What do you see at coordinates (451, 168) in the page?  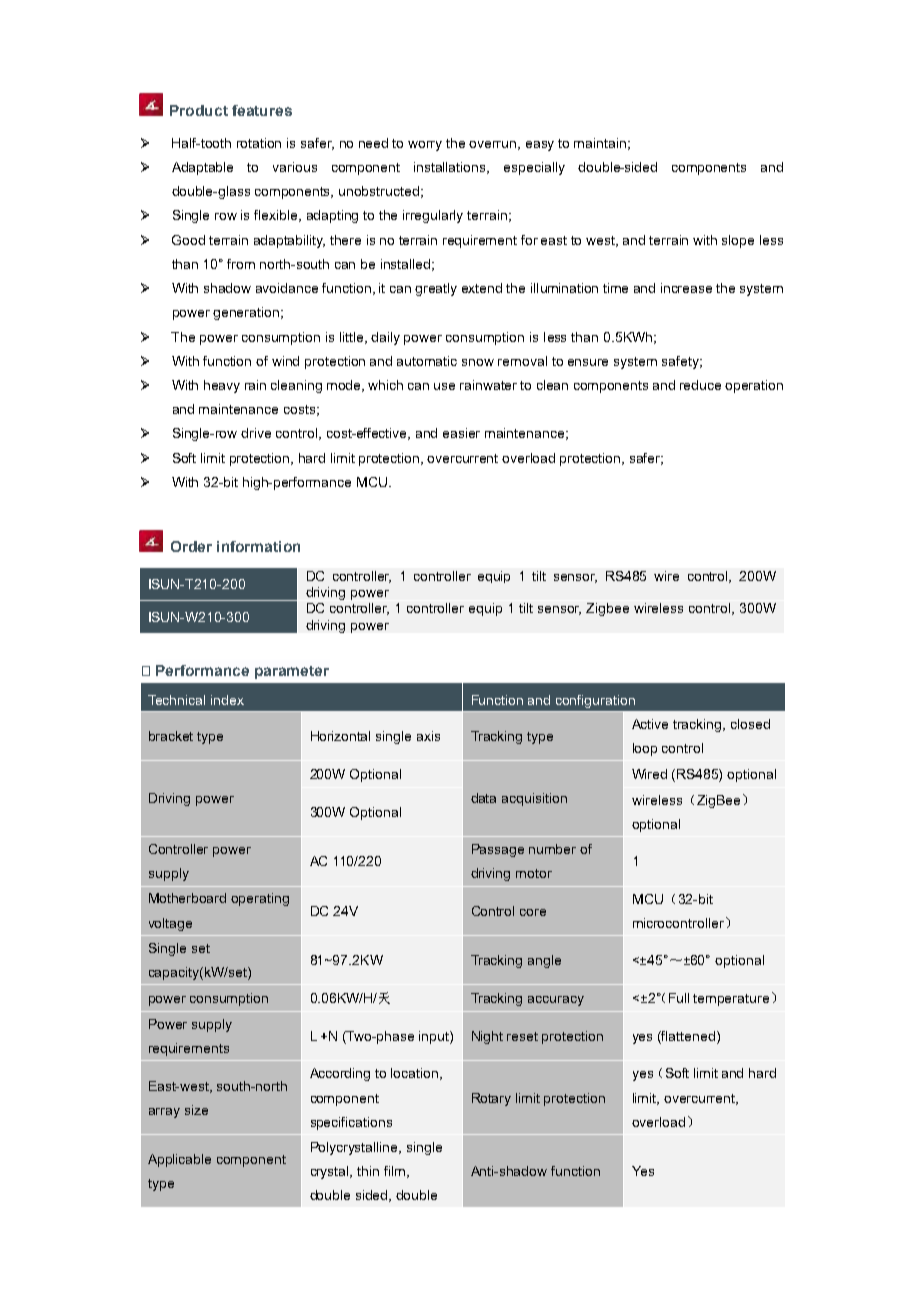 I see `installations` at bounding box center [451, 168].
